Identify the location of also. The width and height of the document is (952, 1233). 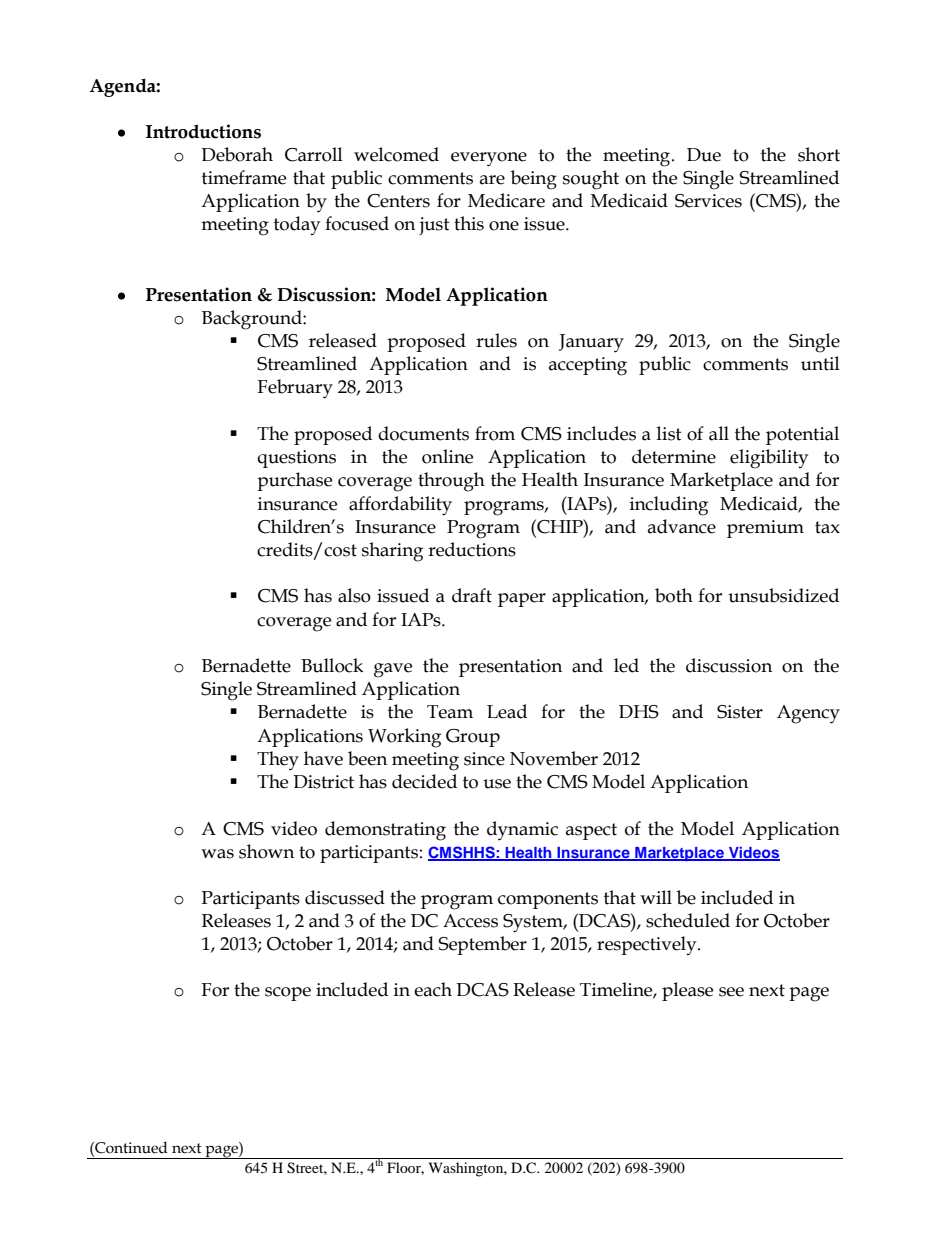
(354, 595).
